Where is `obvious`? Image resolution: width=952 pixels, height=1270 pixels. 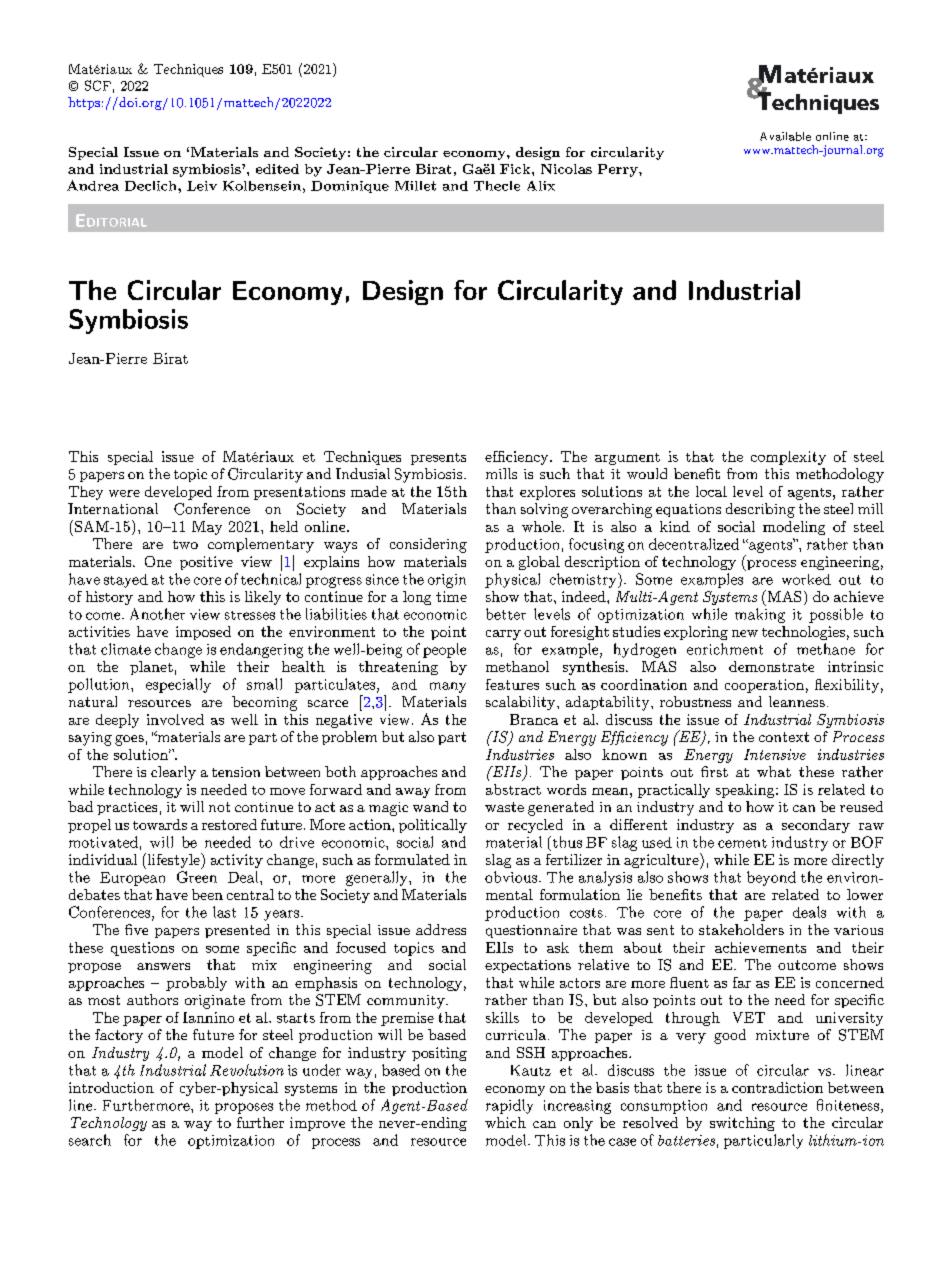 obvious is located at coordinates (512, 877).
